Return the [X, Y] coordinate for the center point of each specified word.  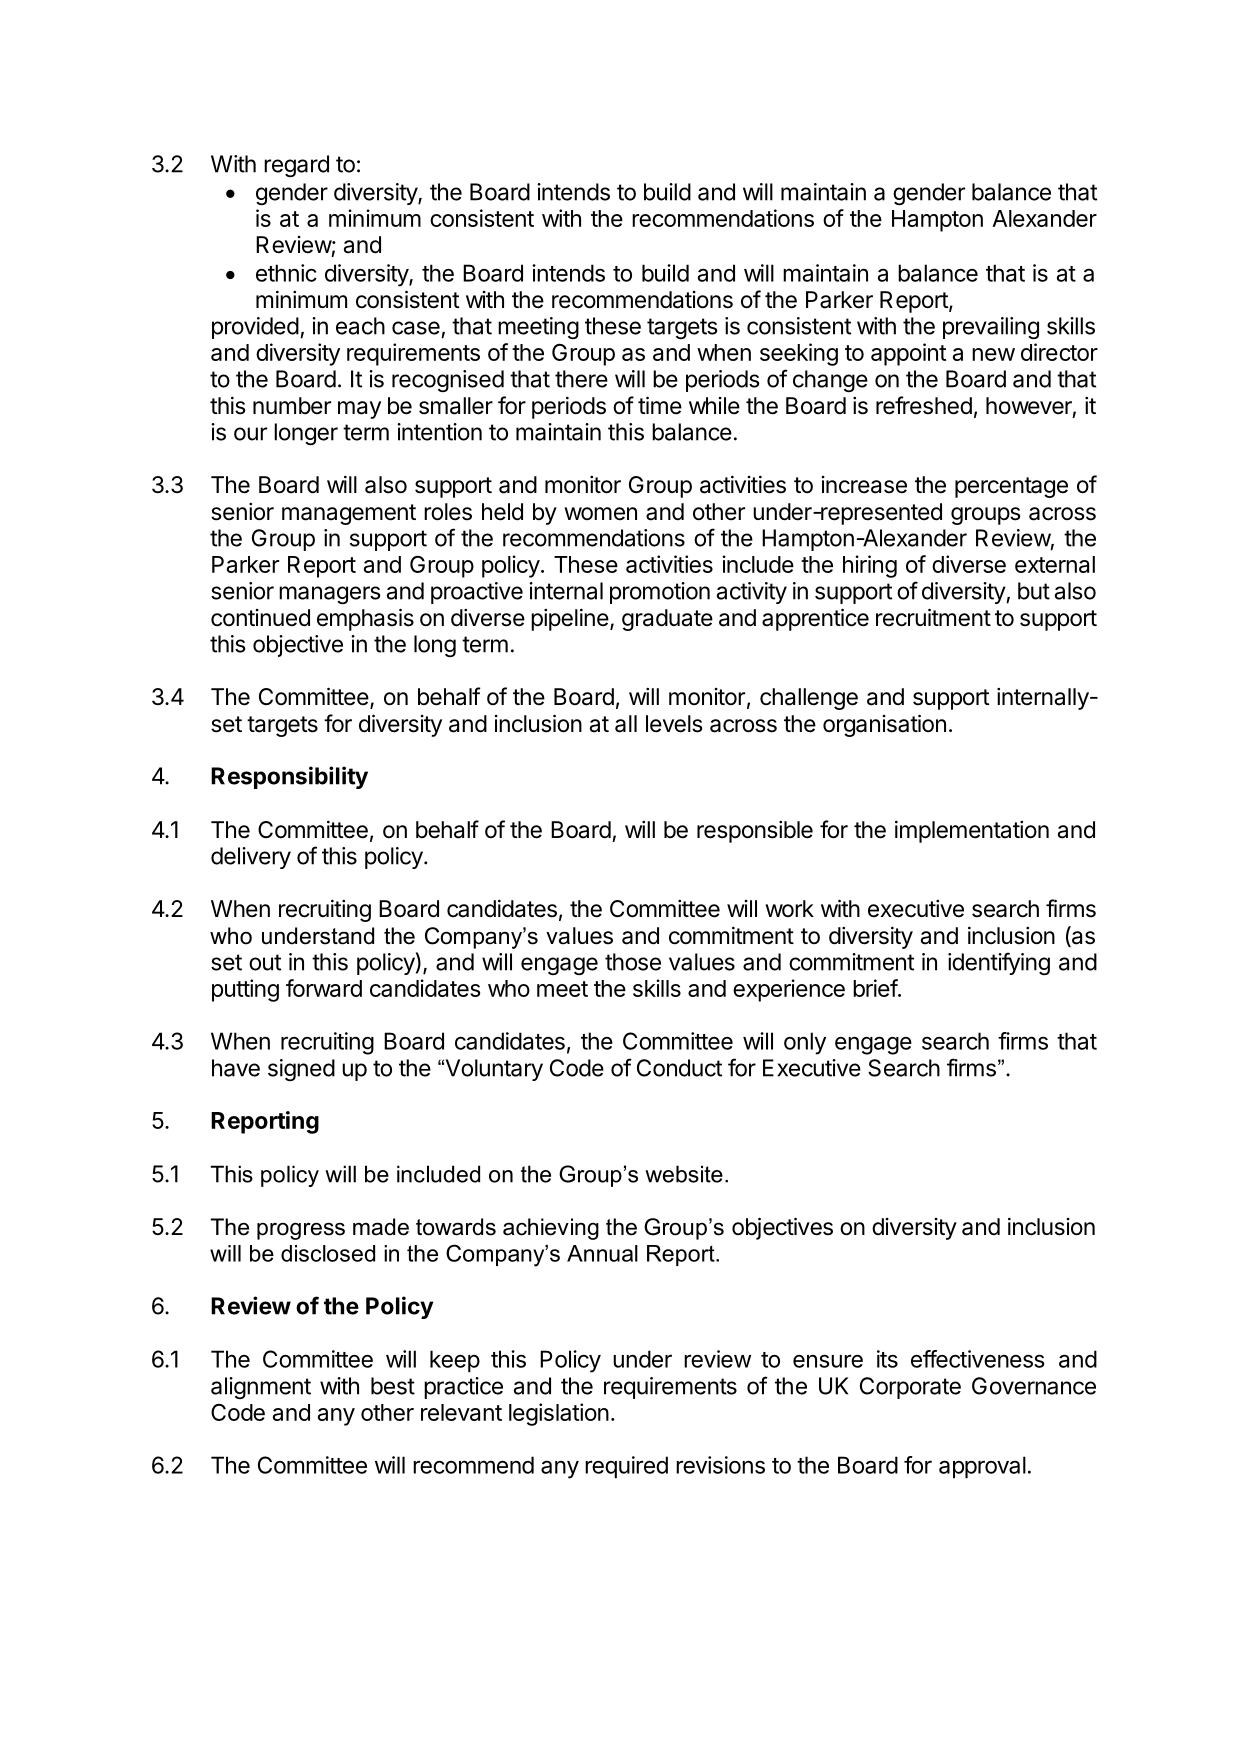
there [581, 379]
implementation [972, 831]
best [393, 1386]
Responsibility [289, 777]
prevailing [991, 328]
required [626, 1467]
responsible [755, 832]
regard [296, 166]
